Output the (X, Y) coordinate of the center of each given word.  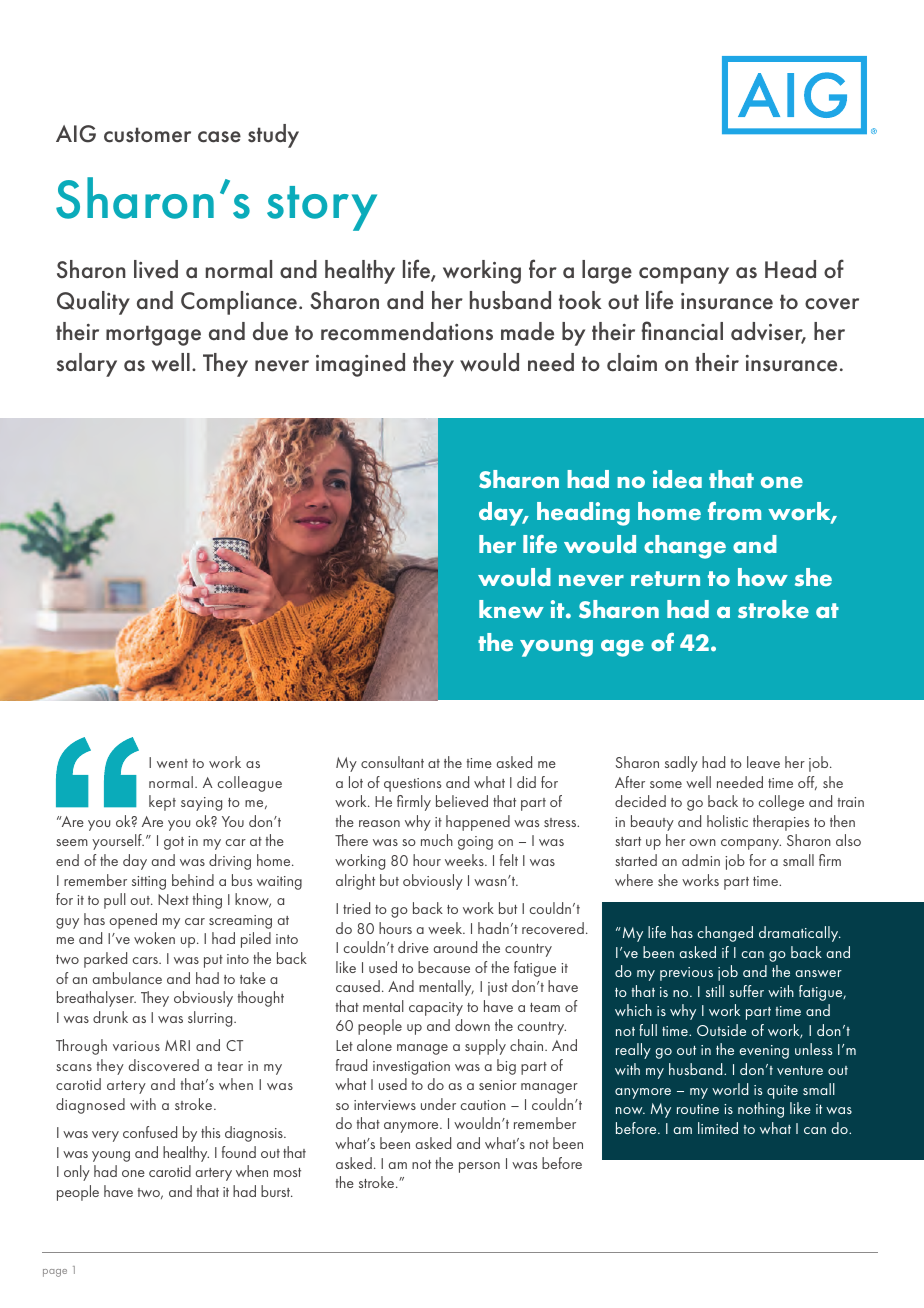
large (607, 272)
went (172, 763)
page (55, 1273)
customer (147, 135)
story (322, 208)
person (479, 1167)
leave (763, 762)
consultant (392, 762)
